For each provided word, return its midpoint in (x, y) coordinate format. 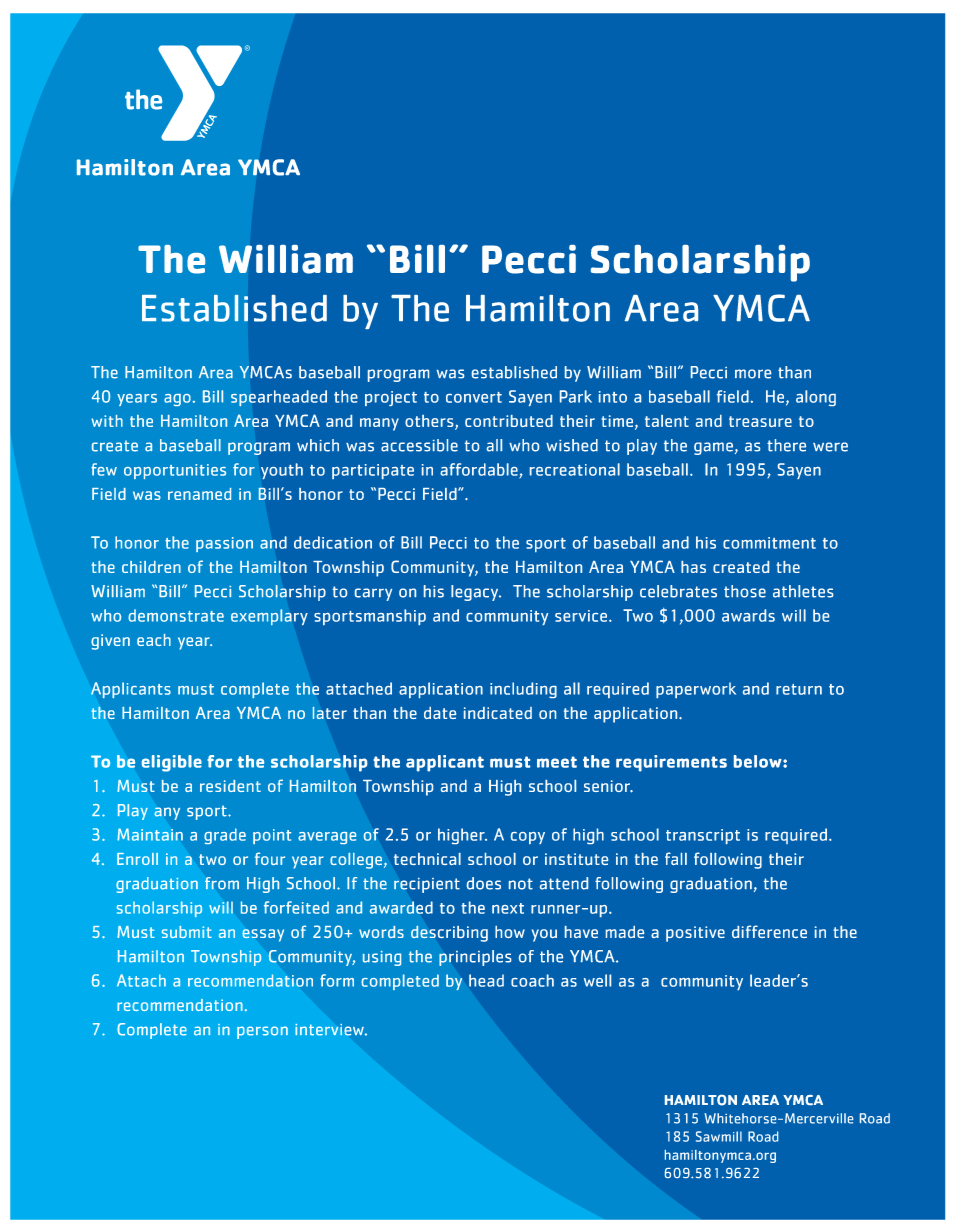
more (753, 374)
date (440, 713)
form (337, 980)
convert (474, 397)
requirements (671, 763)
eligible (172, 763)
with (107, 421)
